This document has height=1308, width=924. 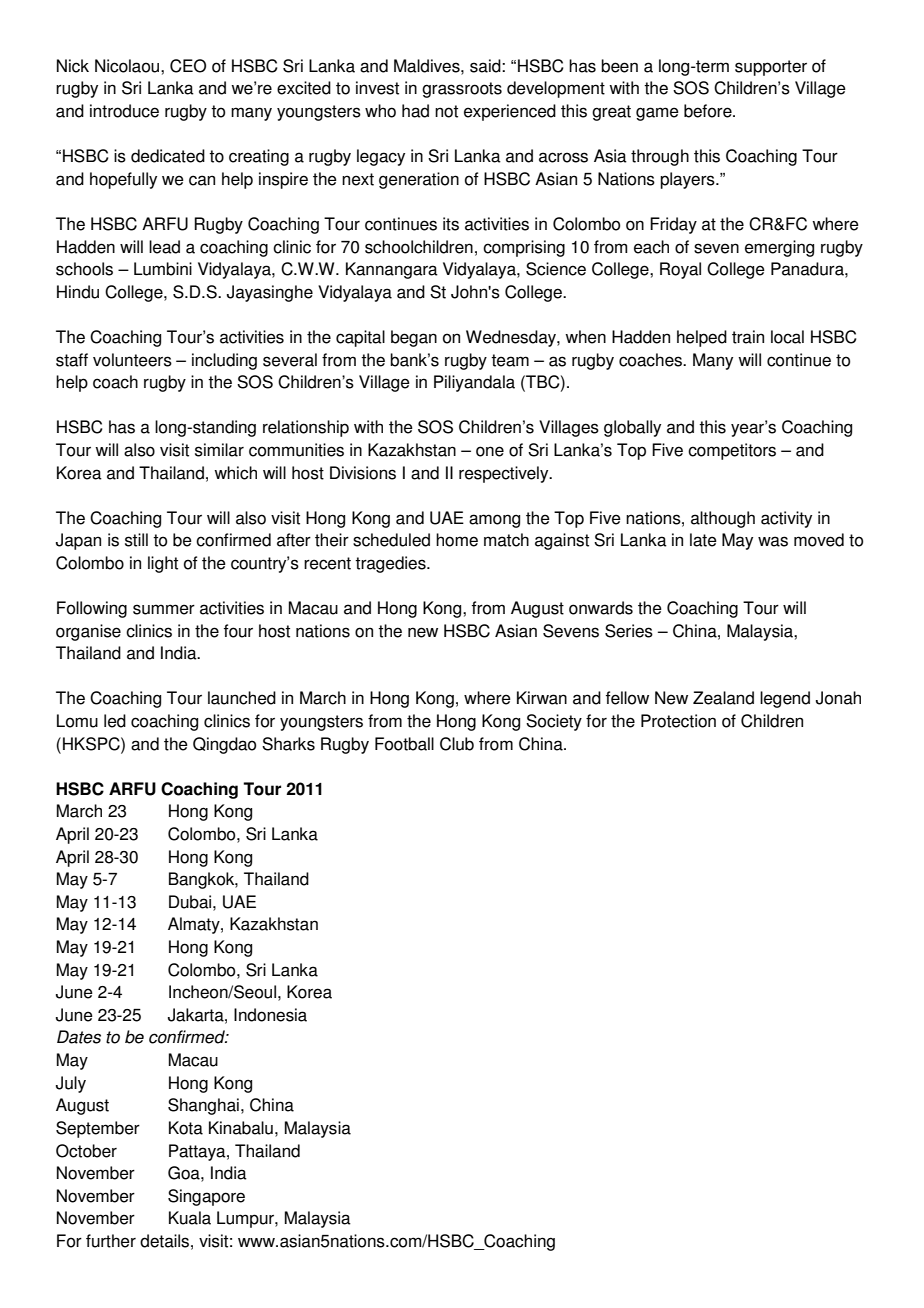 I want to click on introduce, so click(x=124, y=111).
